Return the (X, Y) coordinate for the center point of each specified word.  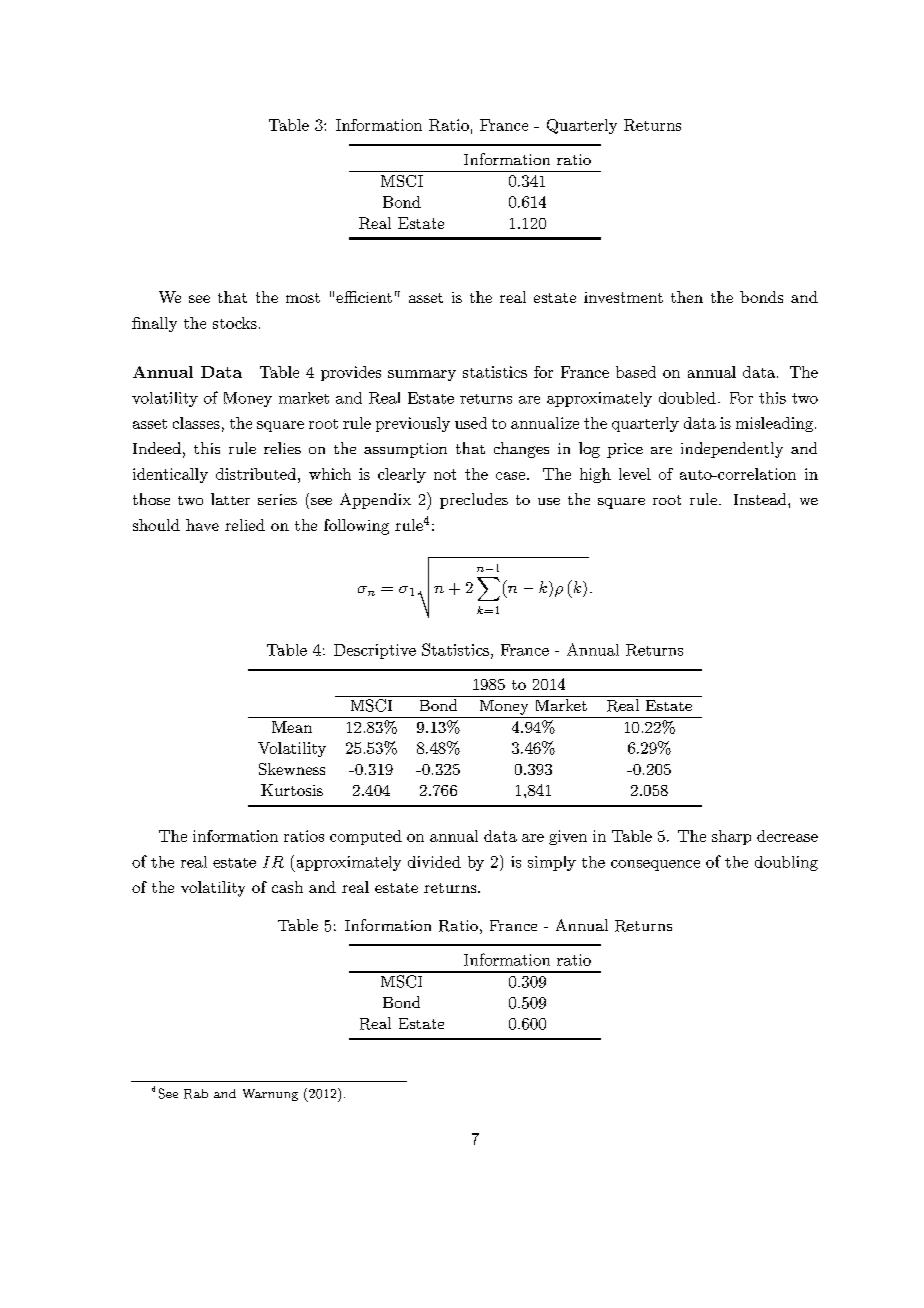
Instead (761, 499)
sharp (731, 837)
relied (245, 525)
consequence (655, 865)
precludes (474, 501)
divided (434, 862)
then (687, 297)
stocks (235, 323)
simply (552, 863)
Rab (196, 1094)
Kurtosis (292, 790)
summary (422, 375)
